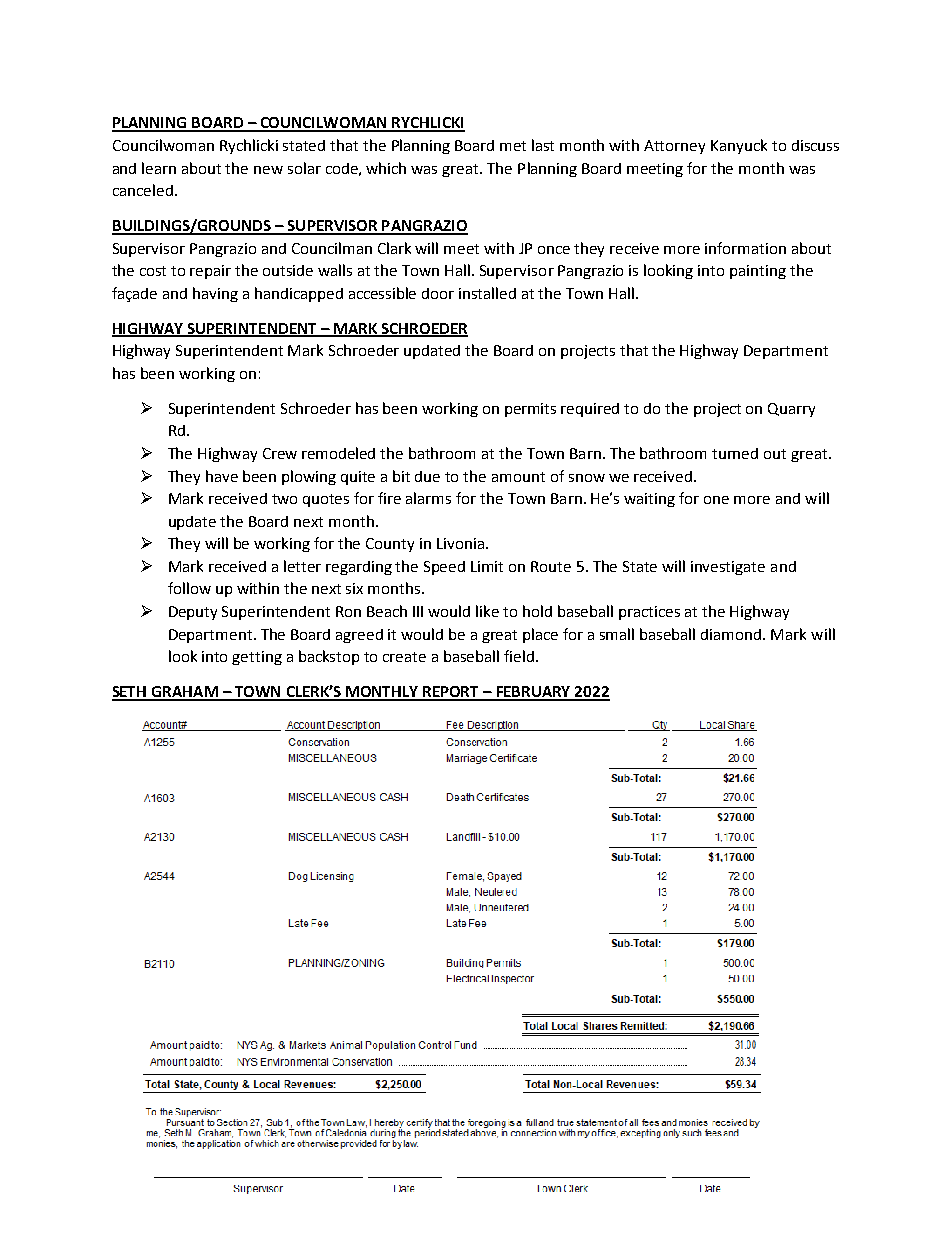 The image size is (952, 1233). Describe the element at coordinates (513, 146) in the image. I see `met` at that location.
